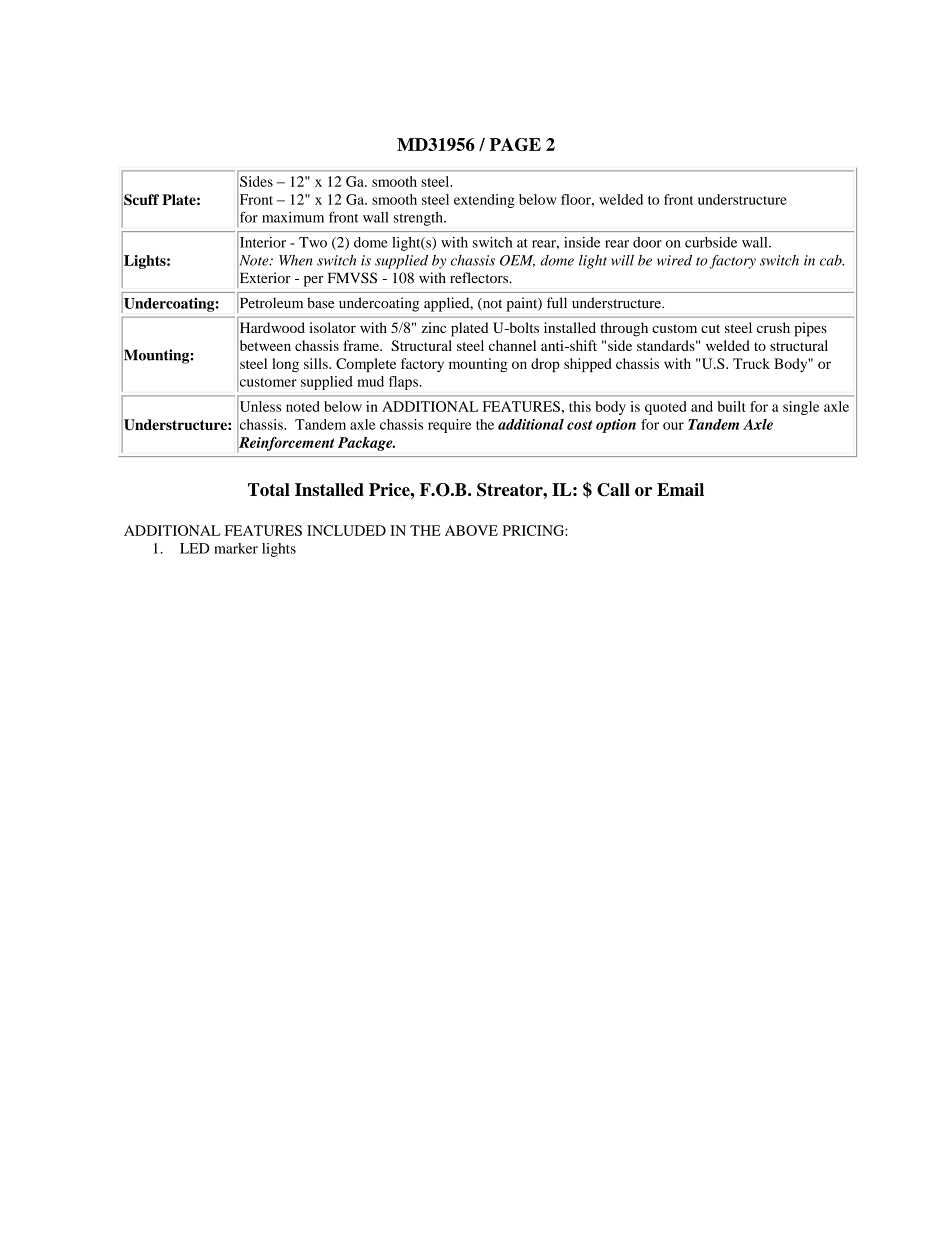 The width and height of the image is (952, 1233). What do you see at coordinates (832, 260) in the image?
I see `cab` at bounding box center [832, 260].
